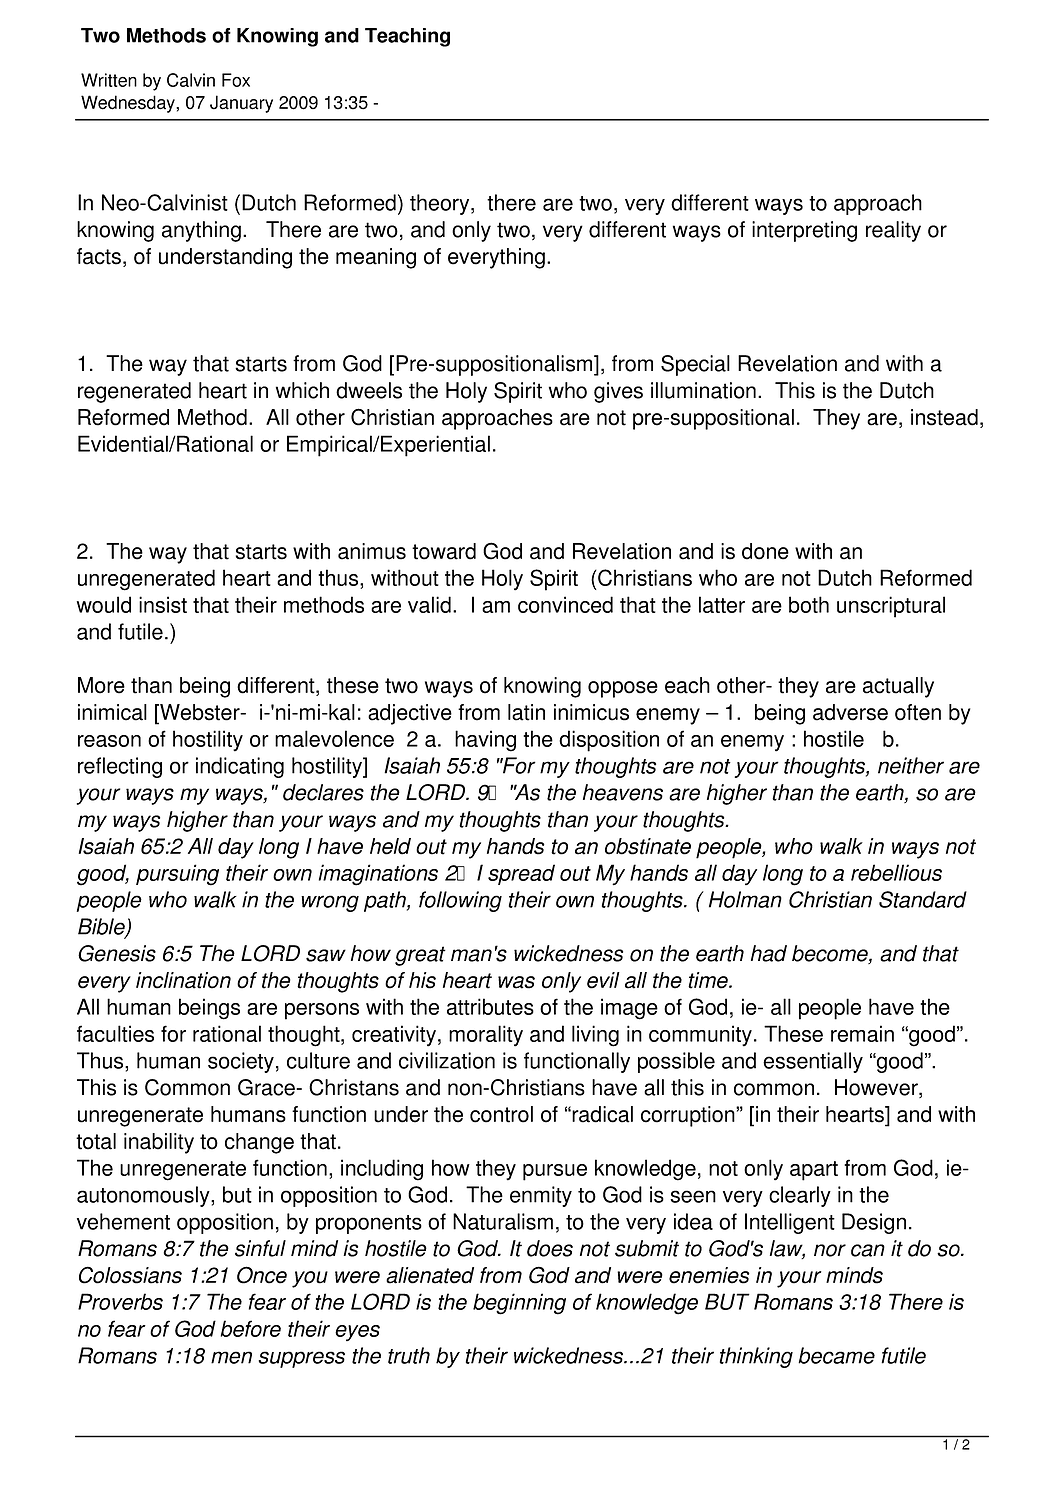 The width and height of the document is (1064, 1505). I want to click on January, so click(241, 104).
